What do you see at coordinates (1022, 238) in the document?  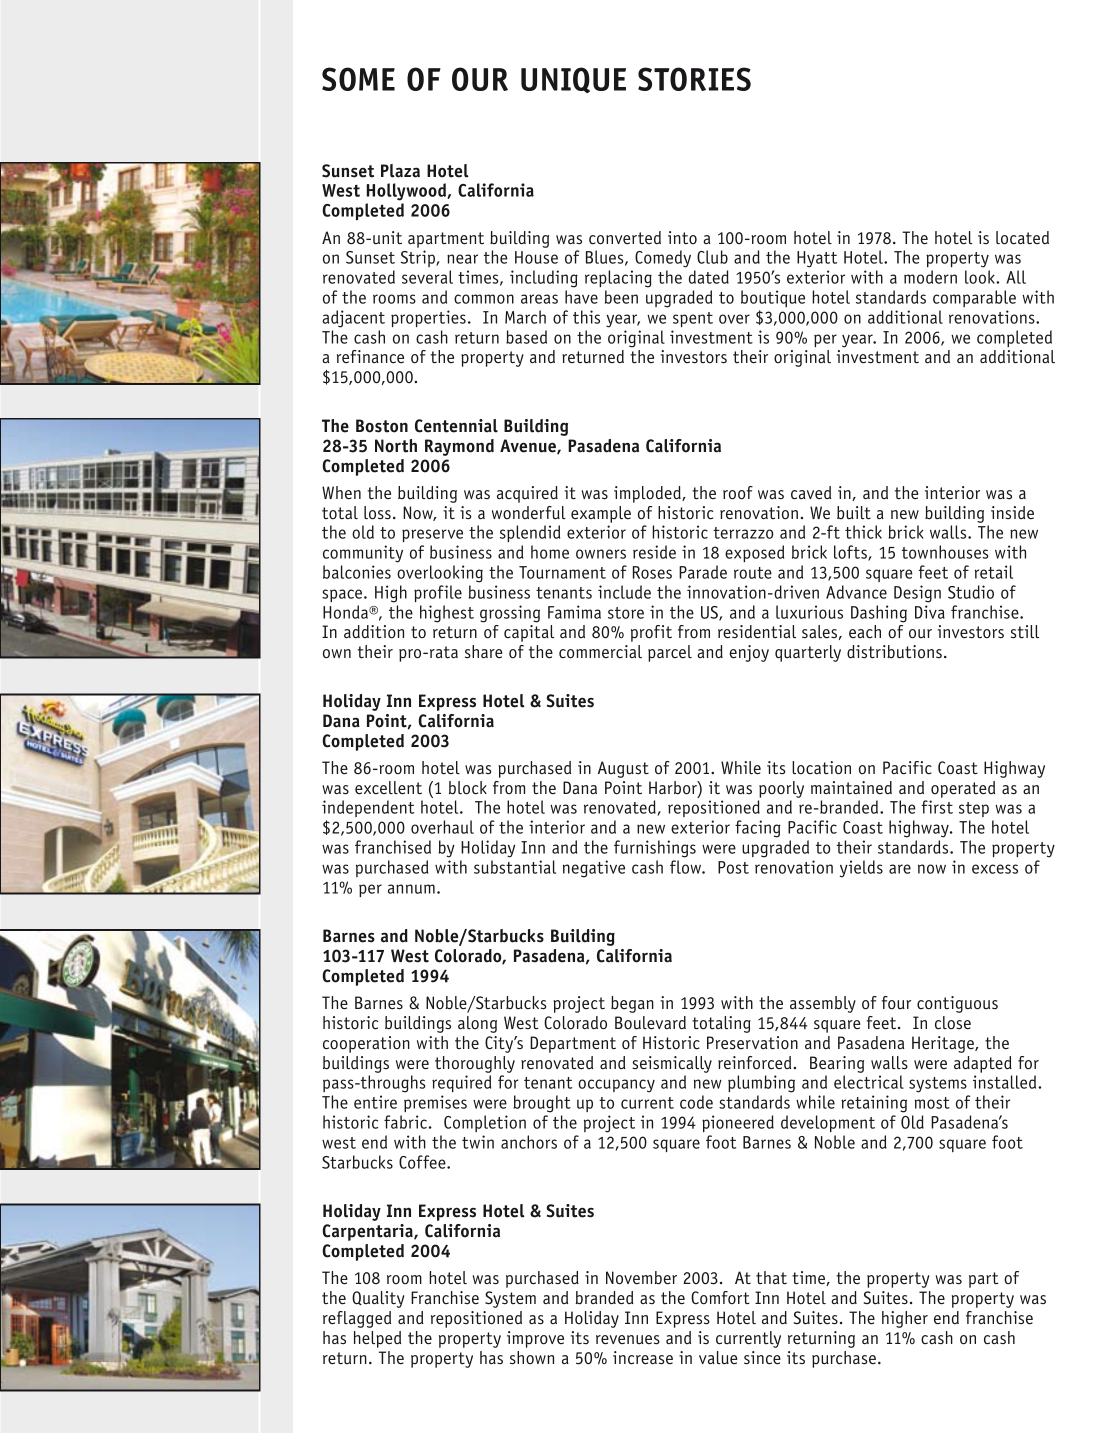 I see `located` at bounding box center [1022, 238].
